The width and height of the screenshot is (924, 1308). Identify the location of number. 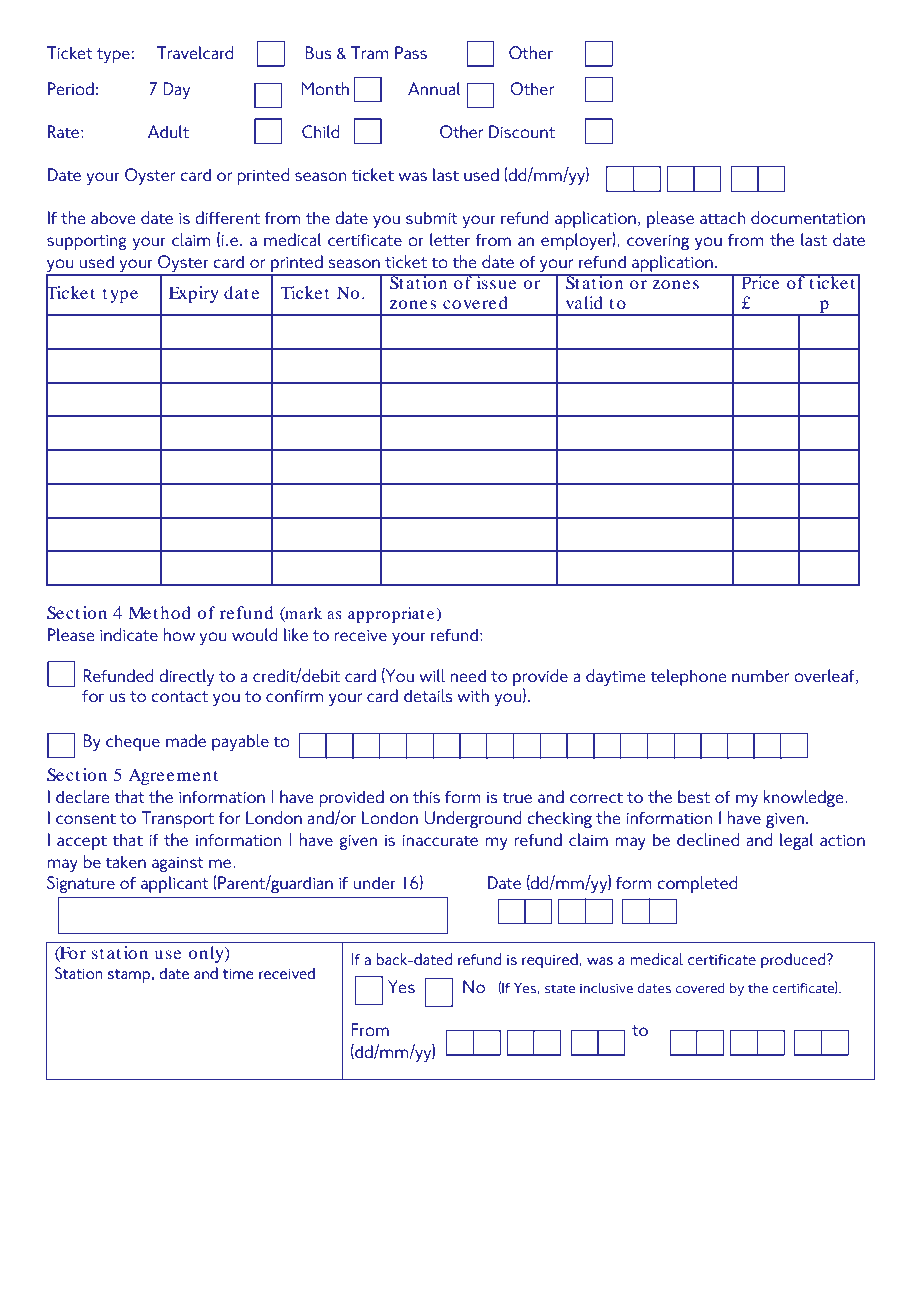
(760, 676).
